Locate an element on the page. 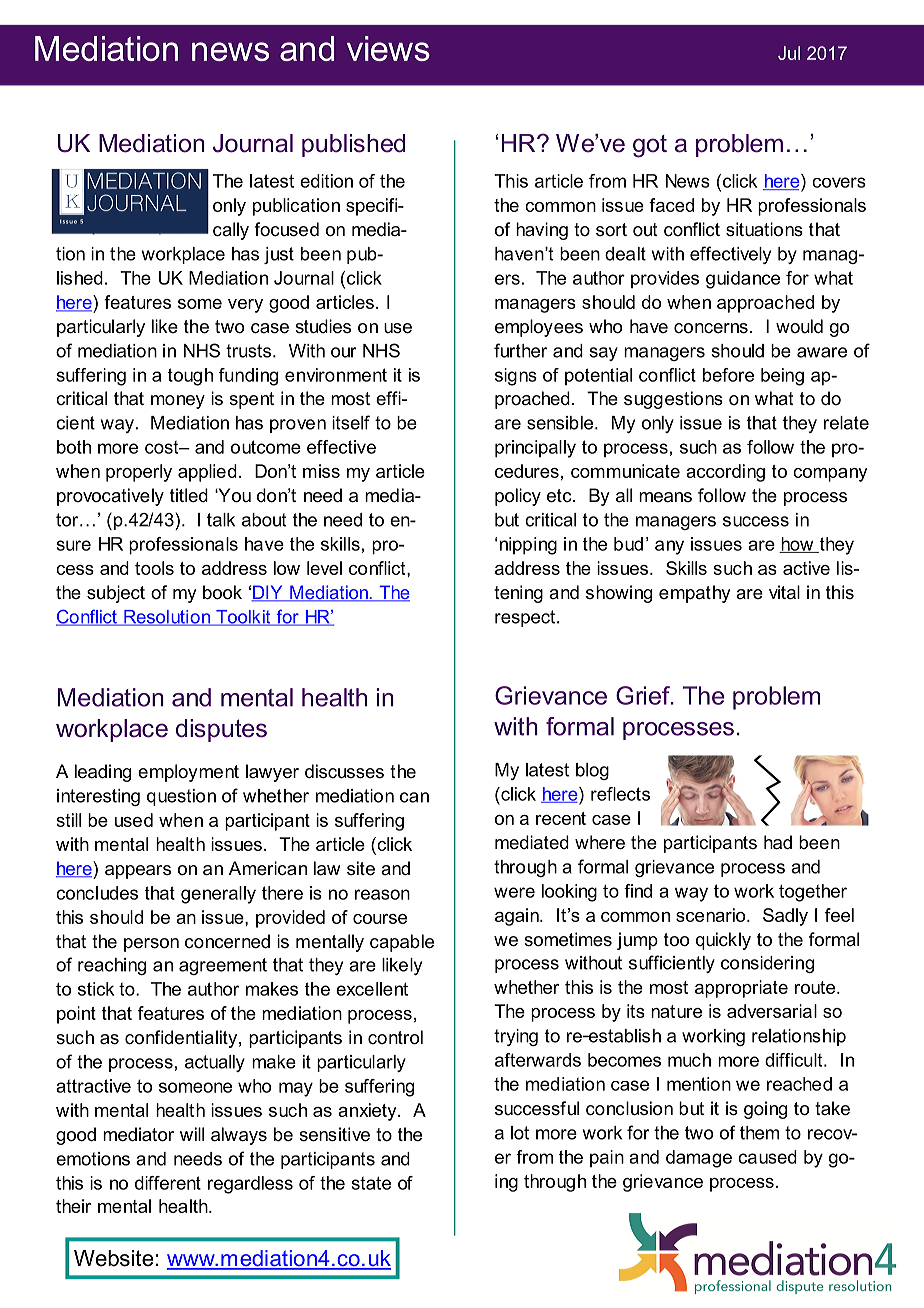 The height and width of the image is (1308, 924). titled is located at coordinates (189, 495).
